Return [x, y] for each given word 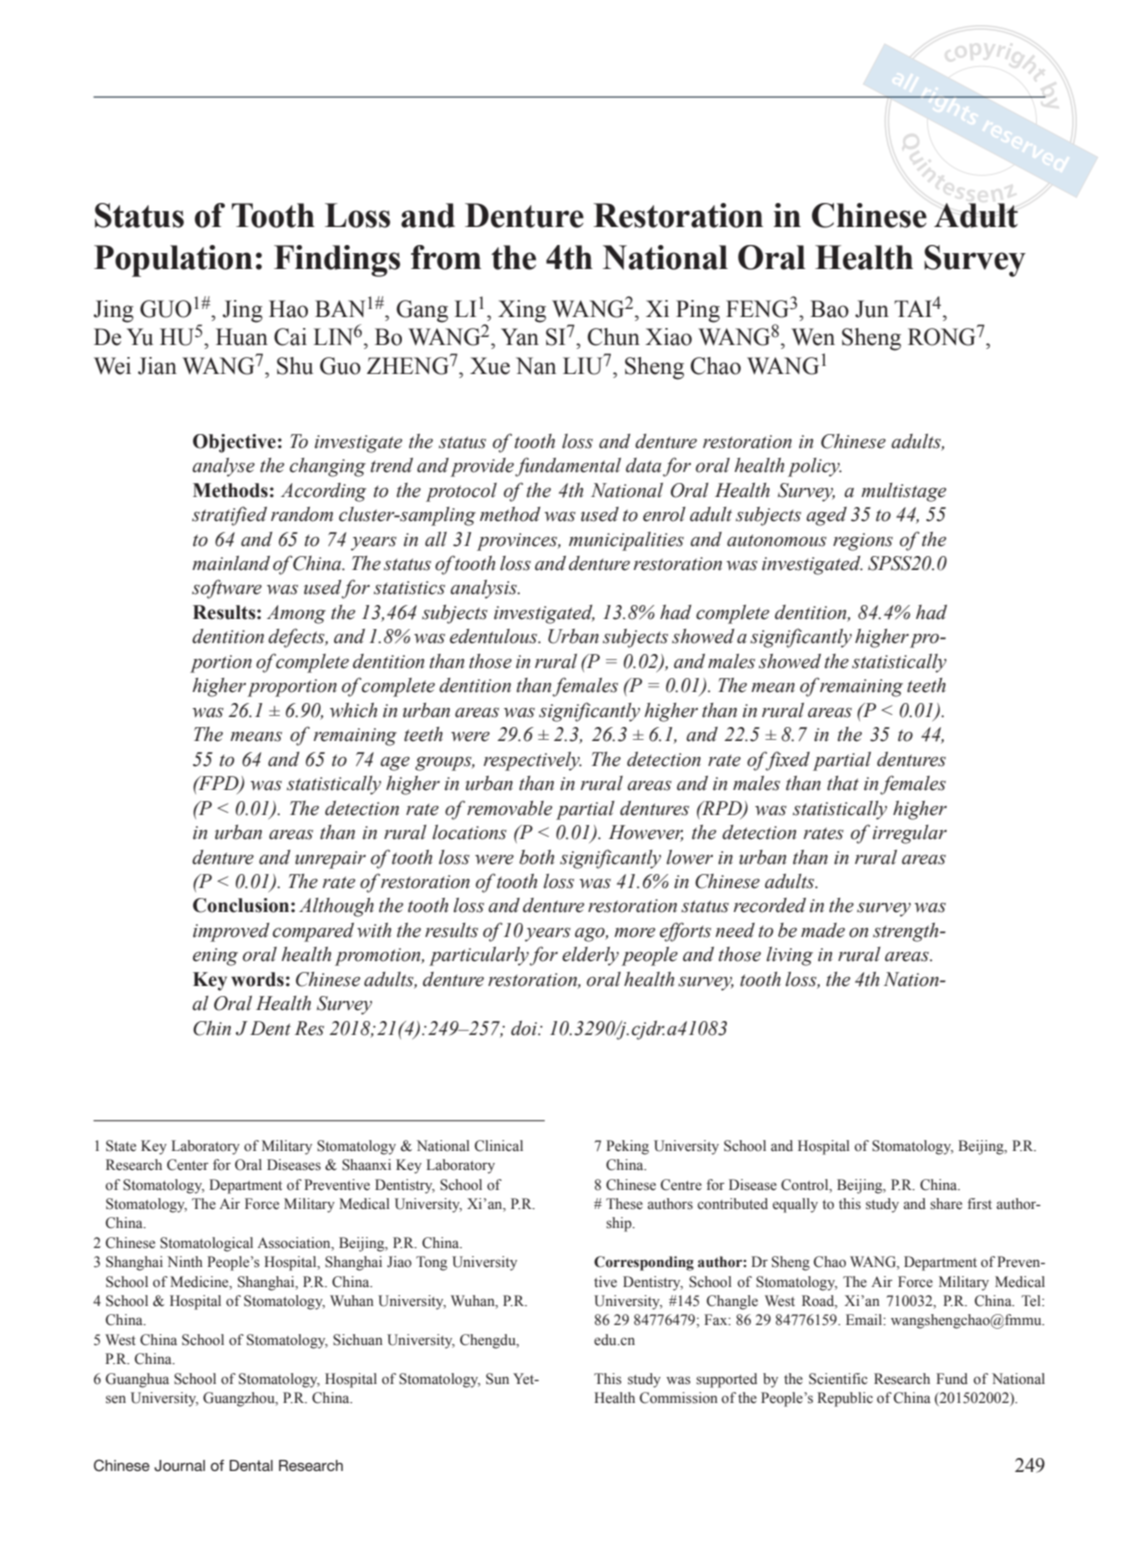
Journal [179, 1466]
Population [173, 261]
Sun [497, 1379]
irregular [910, 834]
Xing [522, 311]
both [536, 857]
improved [231, 932]
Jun [872, 309]
